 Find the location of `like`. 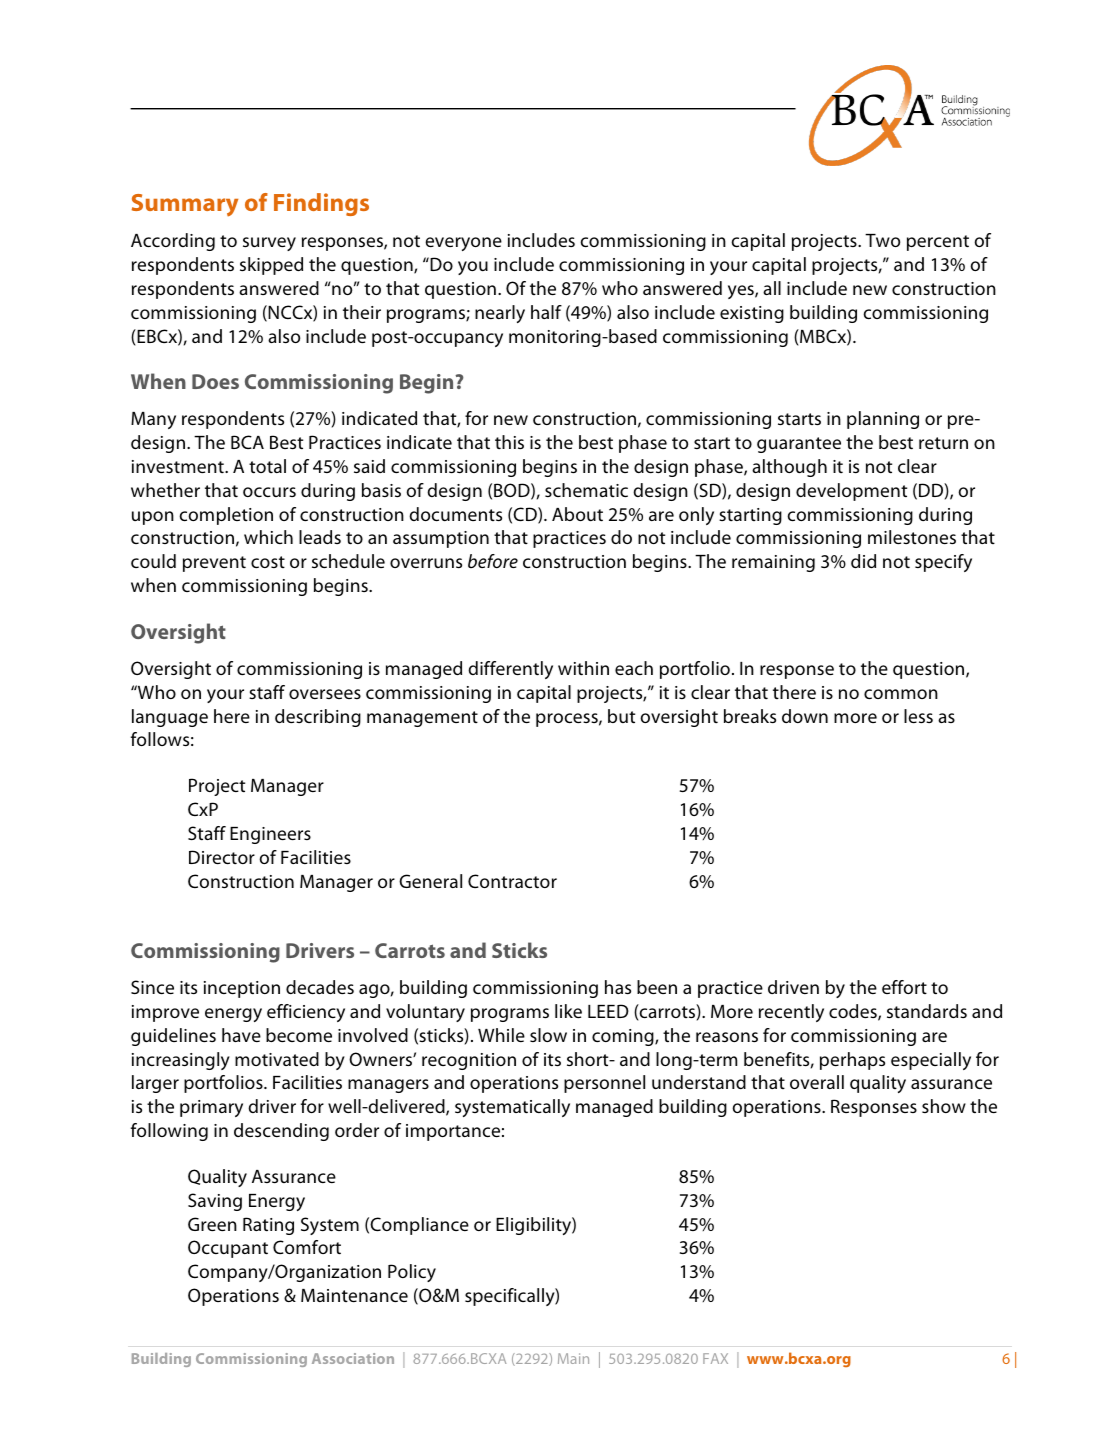

like is located at coordinates (568, 1011).
